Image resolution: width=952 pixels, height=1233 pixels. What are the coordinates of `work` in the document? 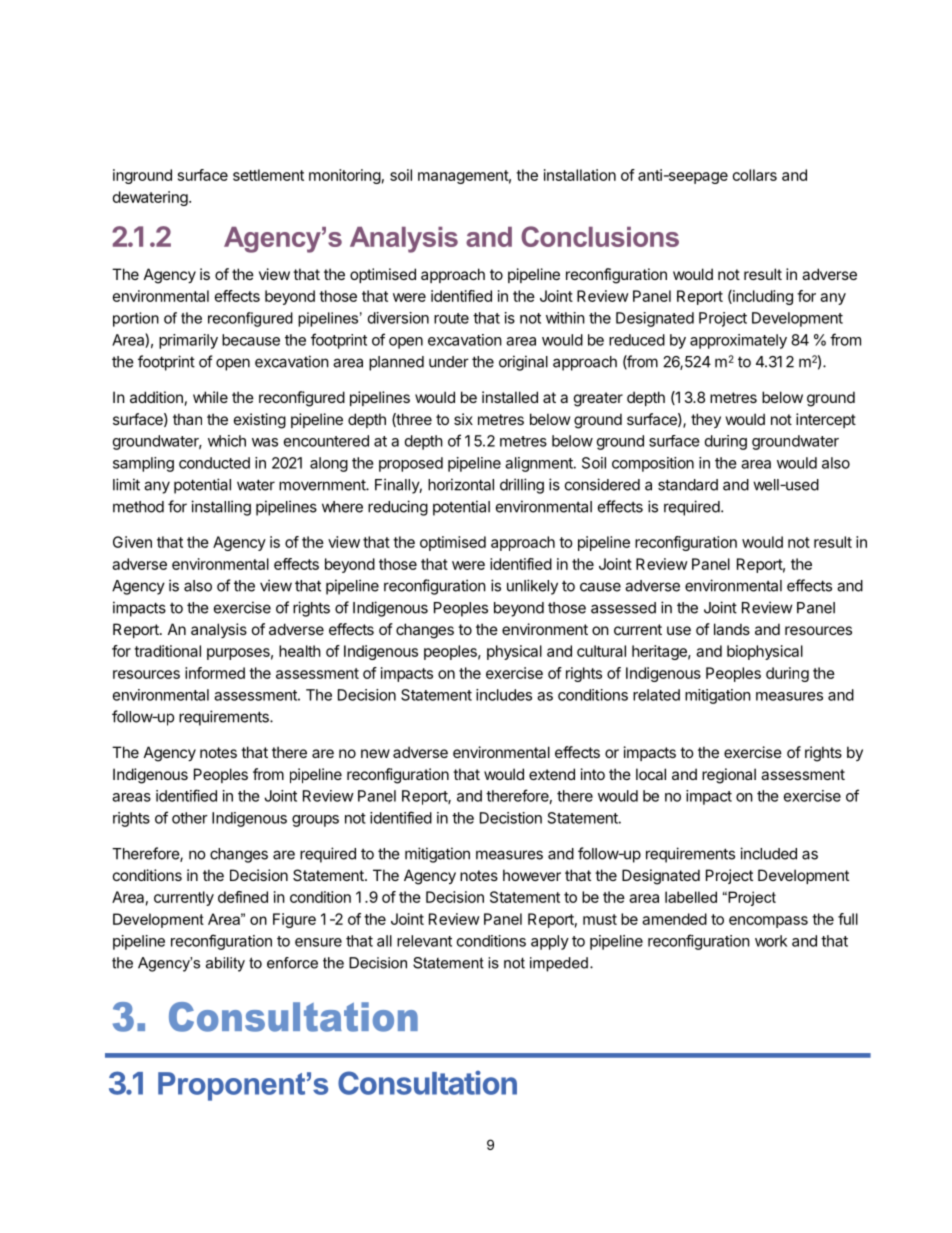 It's located at (771, 941).
